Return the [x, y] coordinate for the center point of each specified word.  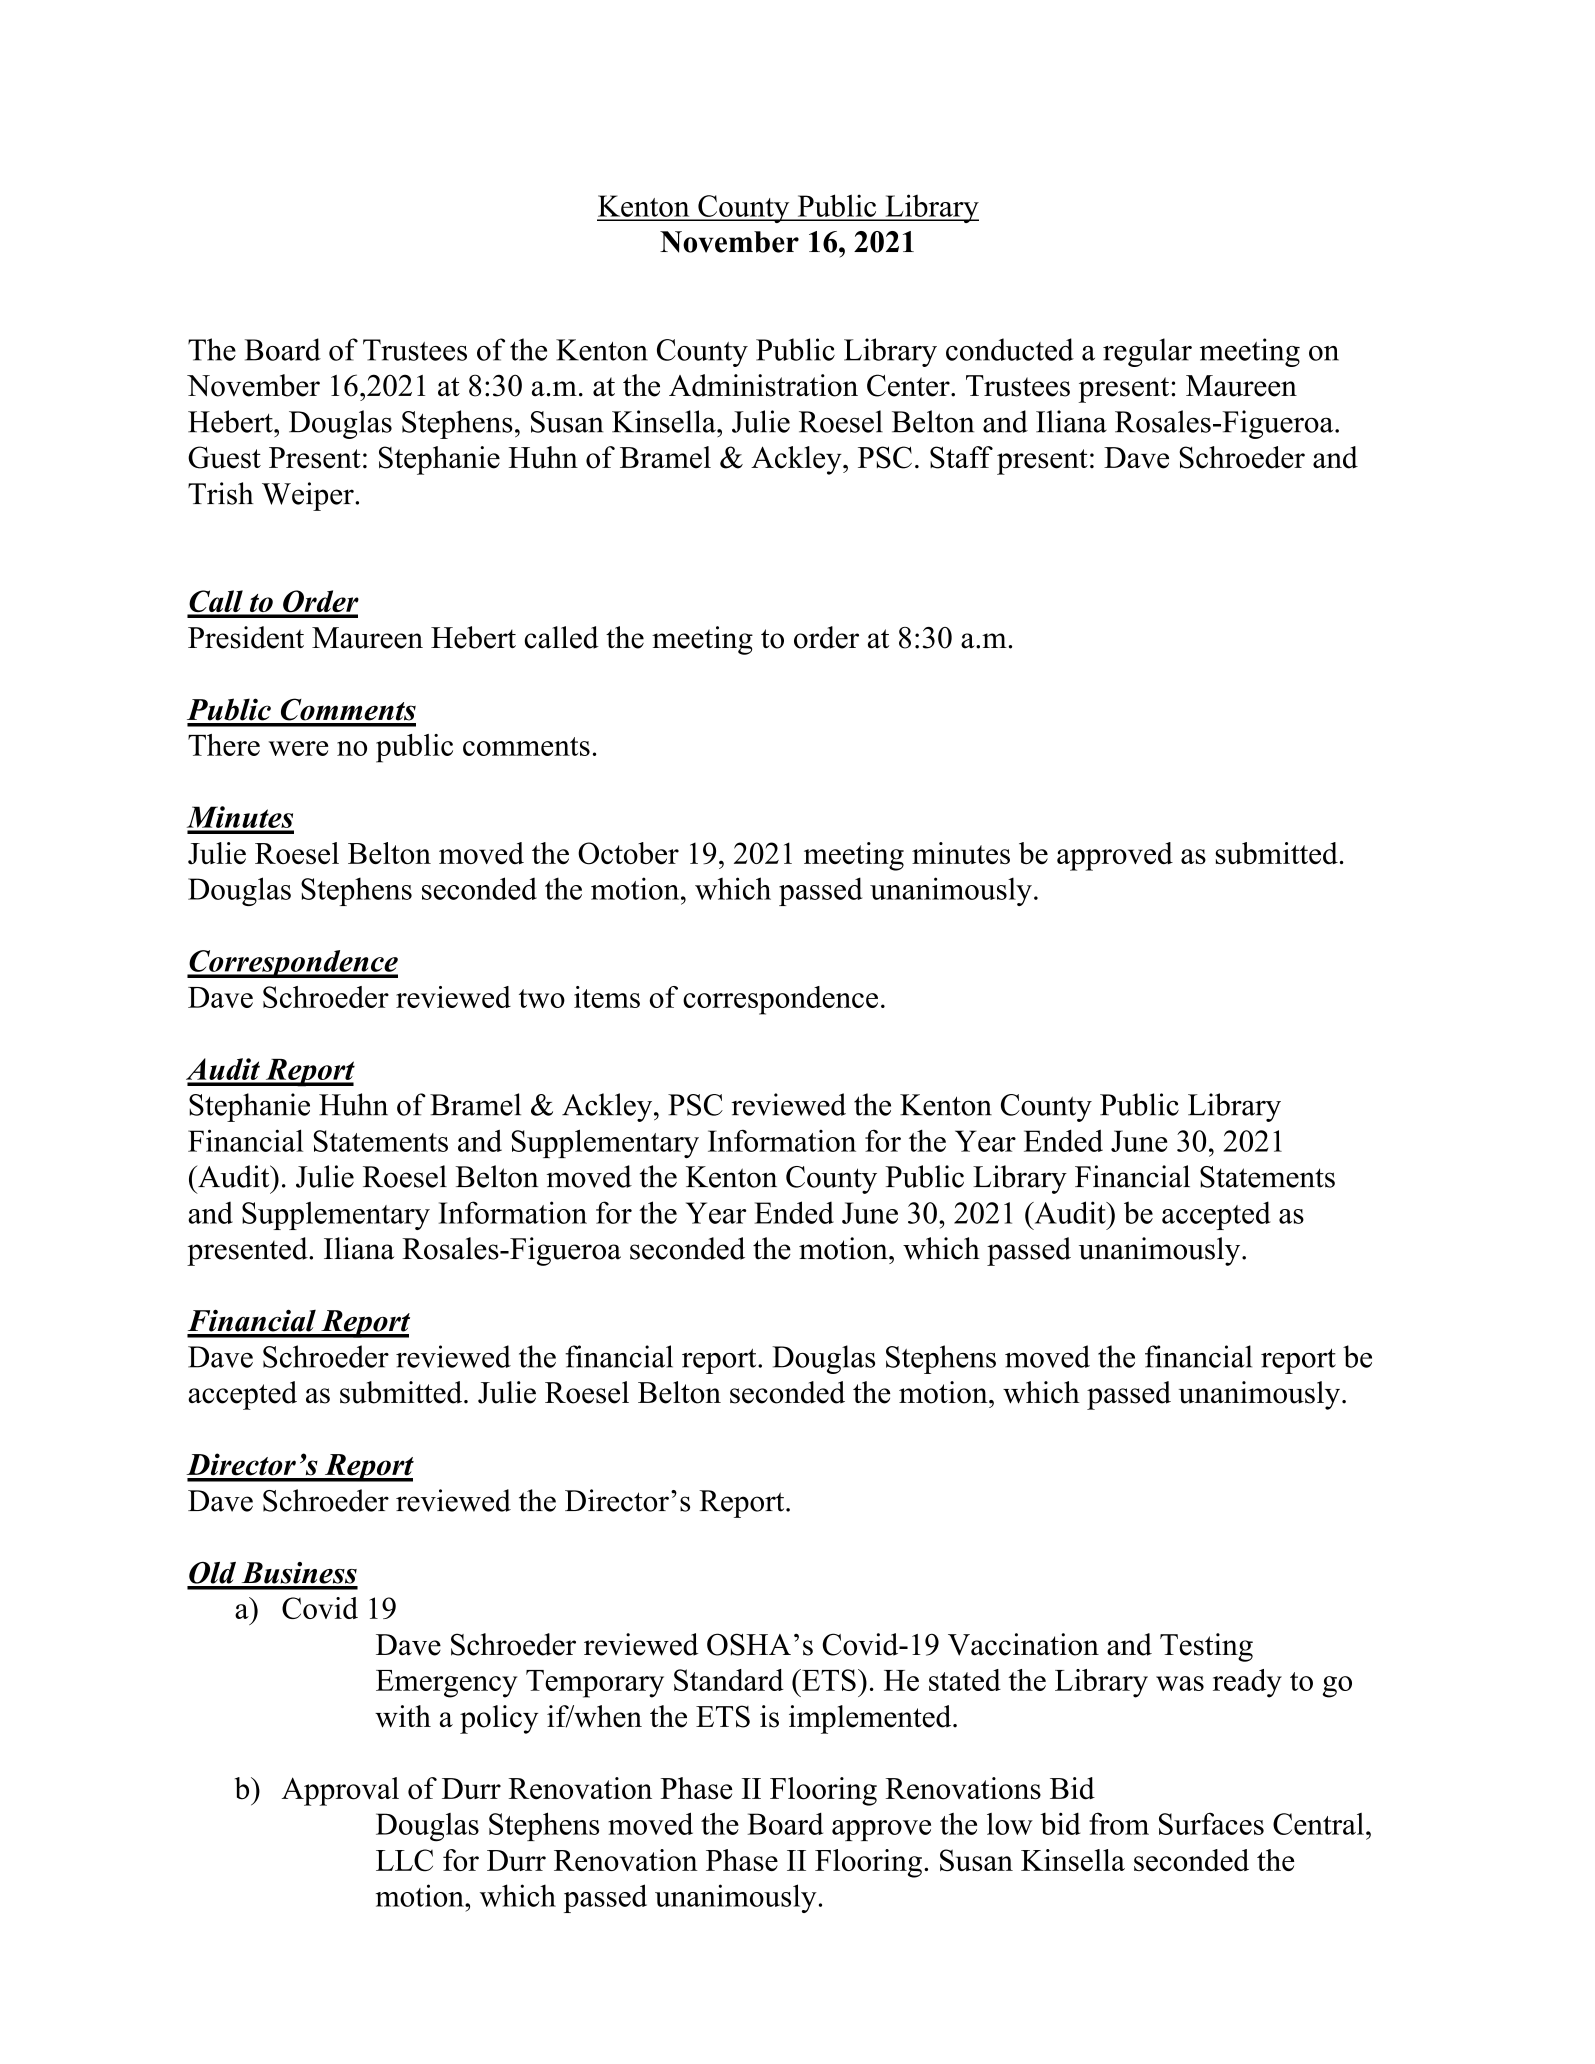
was [1180, 1683]
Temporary [595, 1684]
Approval [340, 1791]
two [542, 998]
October [628, 853]
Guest [224, 457]
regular [1147, 352]
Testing [1206, 1647]
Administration [763, 385]
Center [909, 385]
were [299, 748]
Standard [728, 1680]
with [403, 1716]
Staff [961, 457]
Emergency [447, 1684]
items [607, 997]
